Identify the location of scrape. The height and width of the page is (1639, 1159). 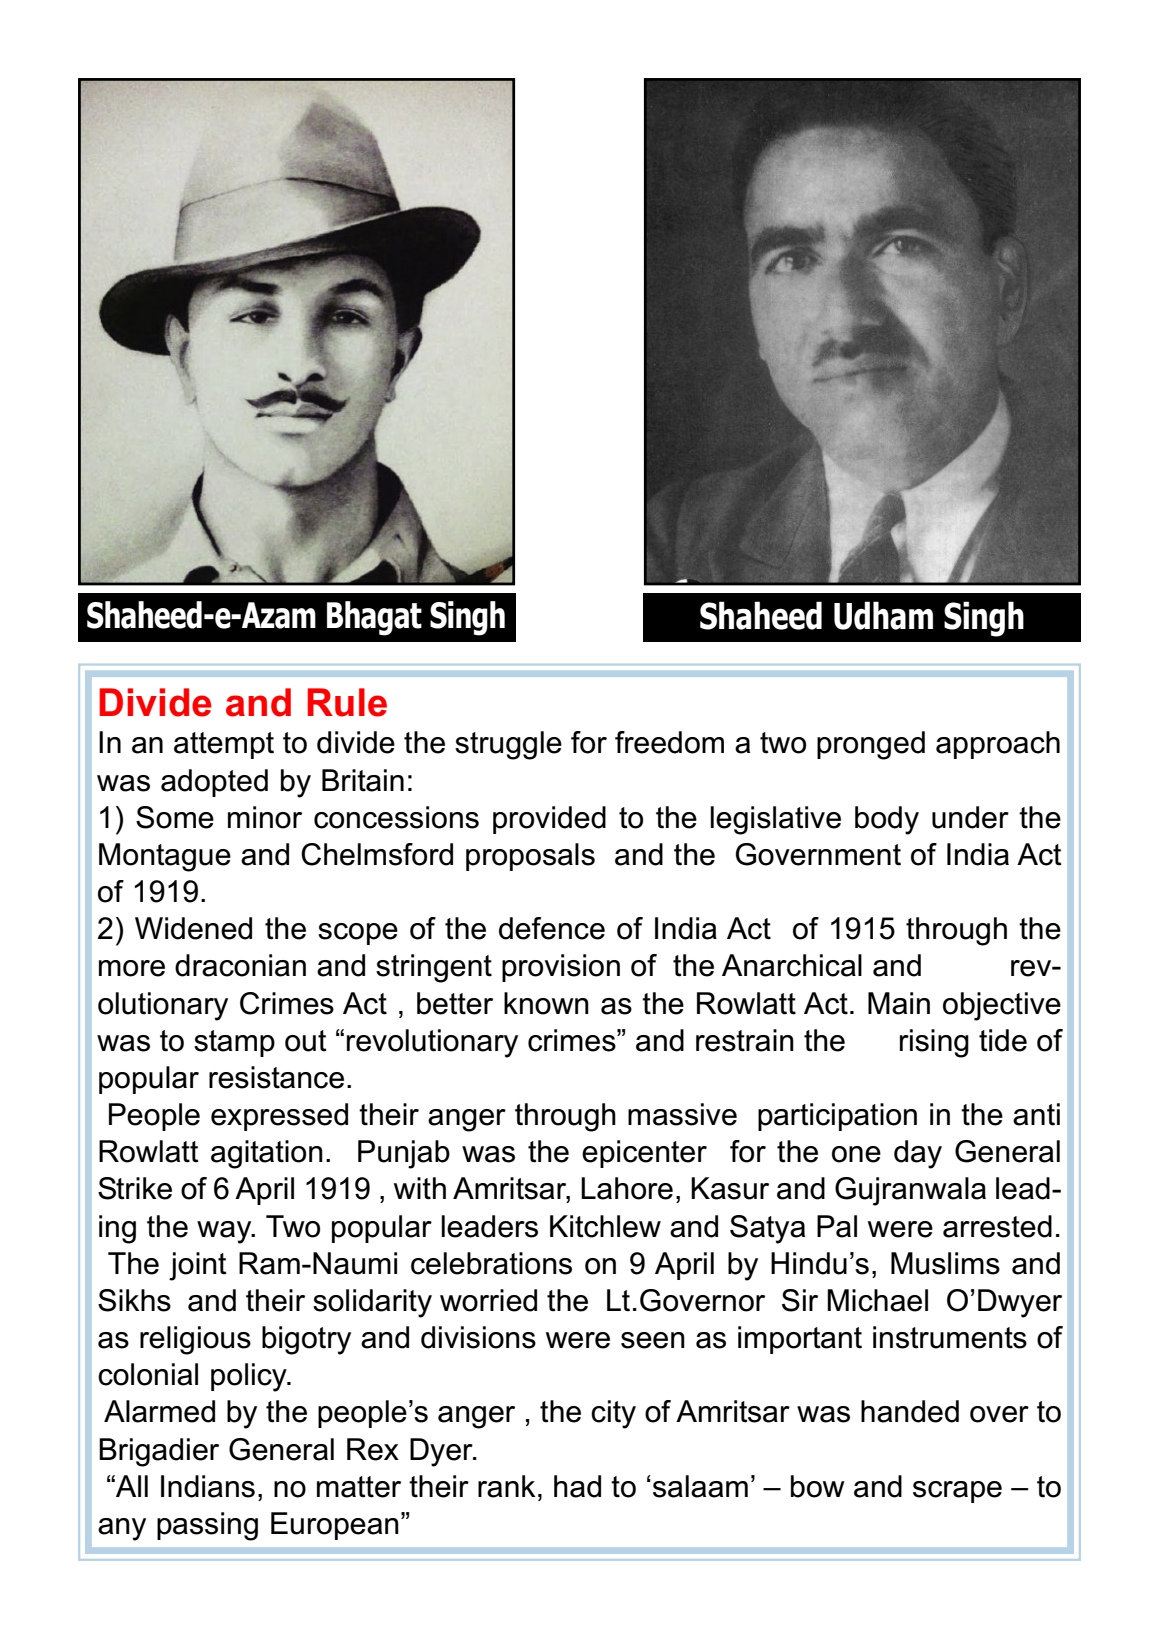
(957, 1492).
